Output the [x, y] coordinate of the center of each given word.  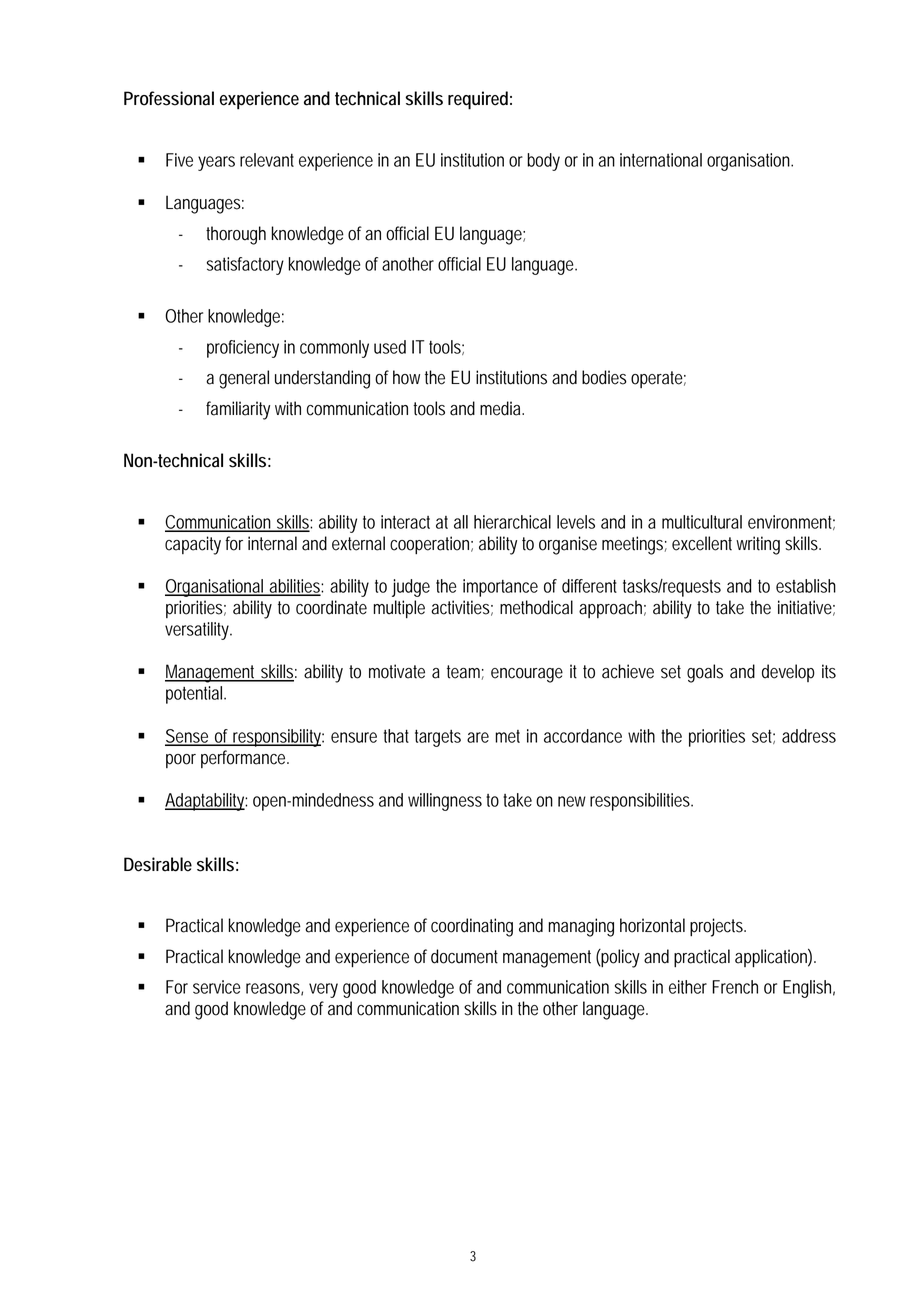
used [390, 347]
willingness [445, 802]
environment [791, 522]
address [809, 736]
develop [788, 673]
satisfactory [245, 266]
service [217, 987]
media [501, 408]
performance [245, 759]
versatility [198, 631]
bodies [604, 377]
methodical [536, 607]
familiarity [238, 410]
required [478, 100]
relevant [267, 160]
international [661, 160]
